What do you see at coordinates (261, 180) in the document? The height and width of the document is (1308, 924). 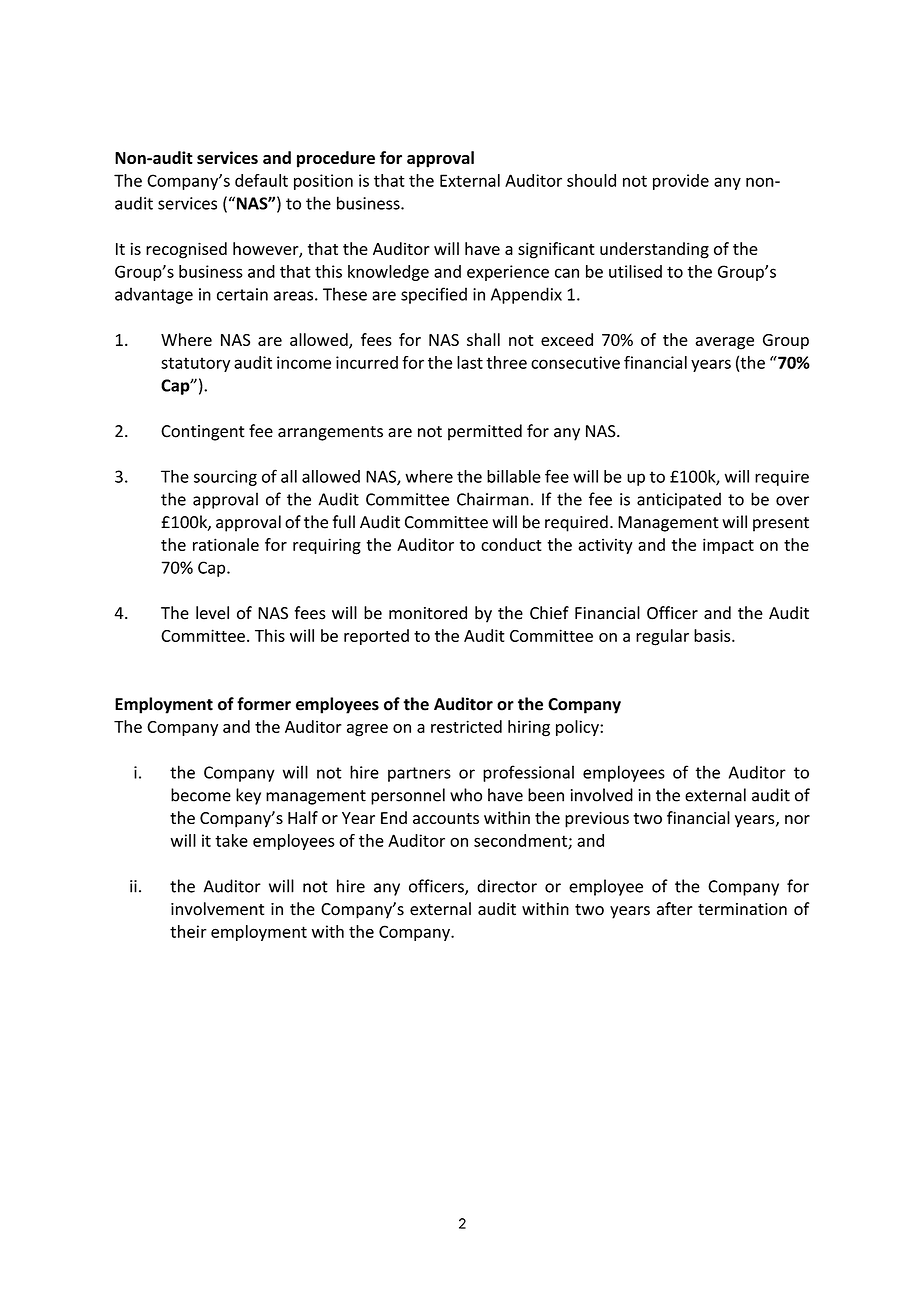 I see `default` at bounding box center [261, 180].
